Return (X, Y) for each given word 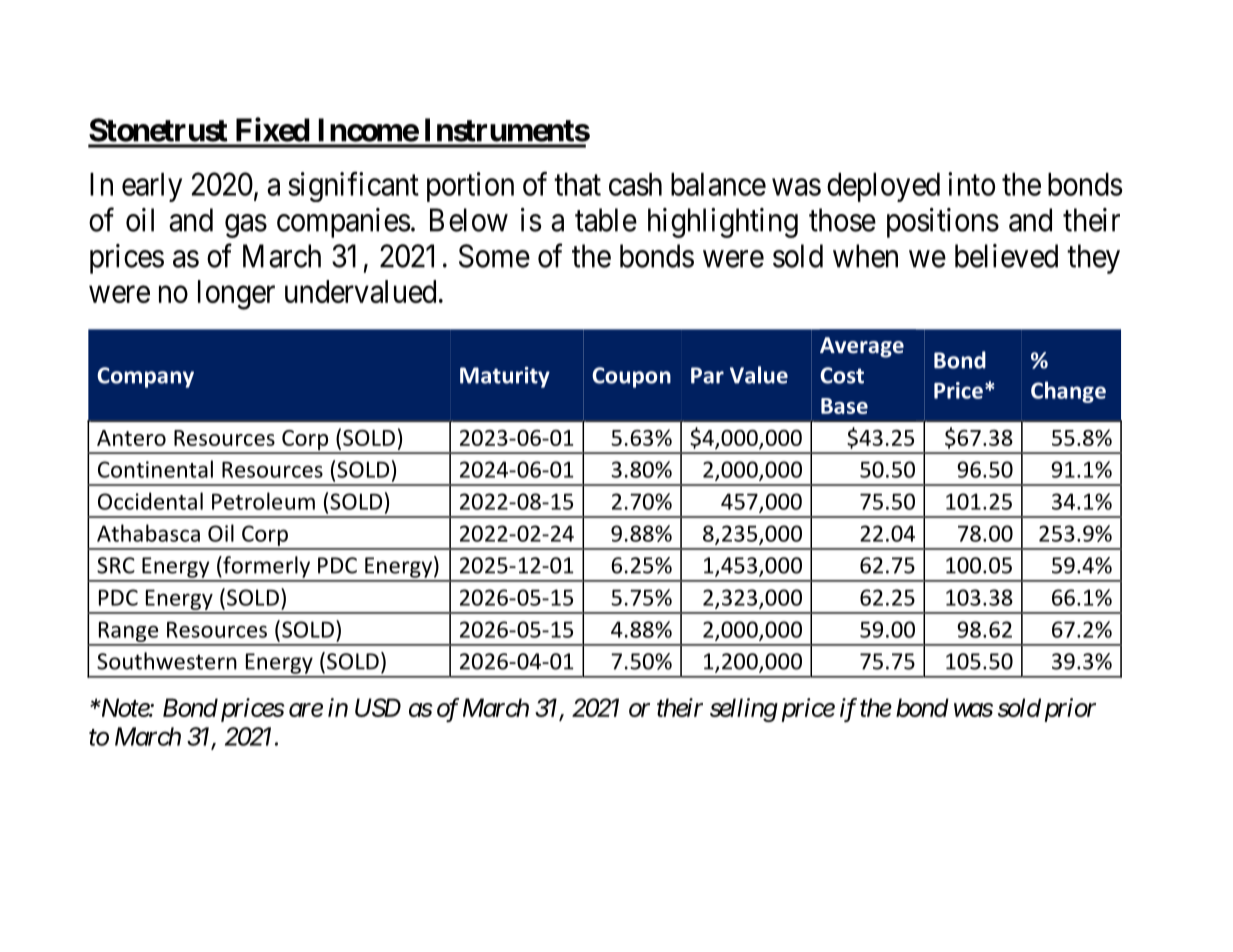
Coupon (631, 377)
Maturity (505, 377)
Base (844, 406)
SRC (116, 565)
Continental (155, 469)
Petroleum (263, 501)
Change (1068, 392)
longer (236, 295)
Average (862, 347)
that (577, 184)
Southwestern (167, 661)
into (971, 184)
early (152, 187)
